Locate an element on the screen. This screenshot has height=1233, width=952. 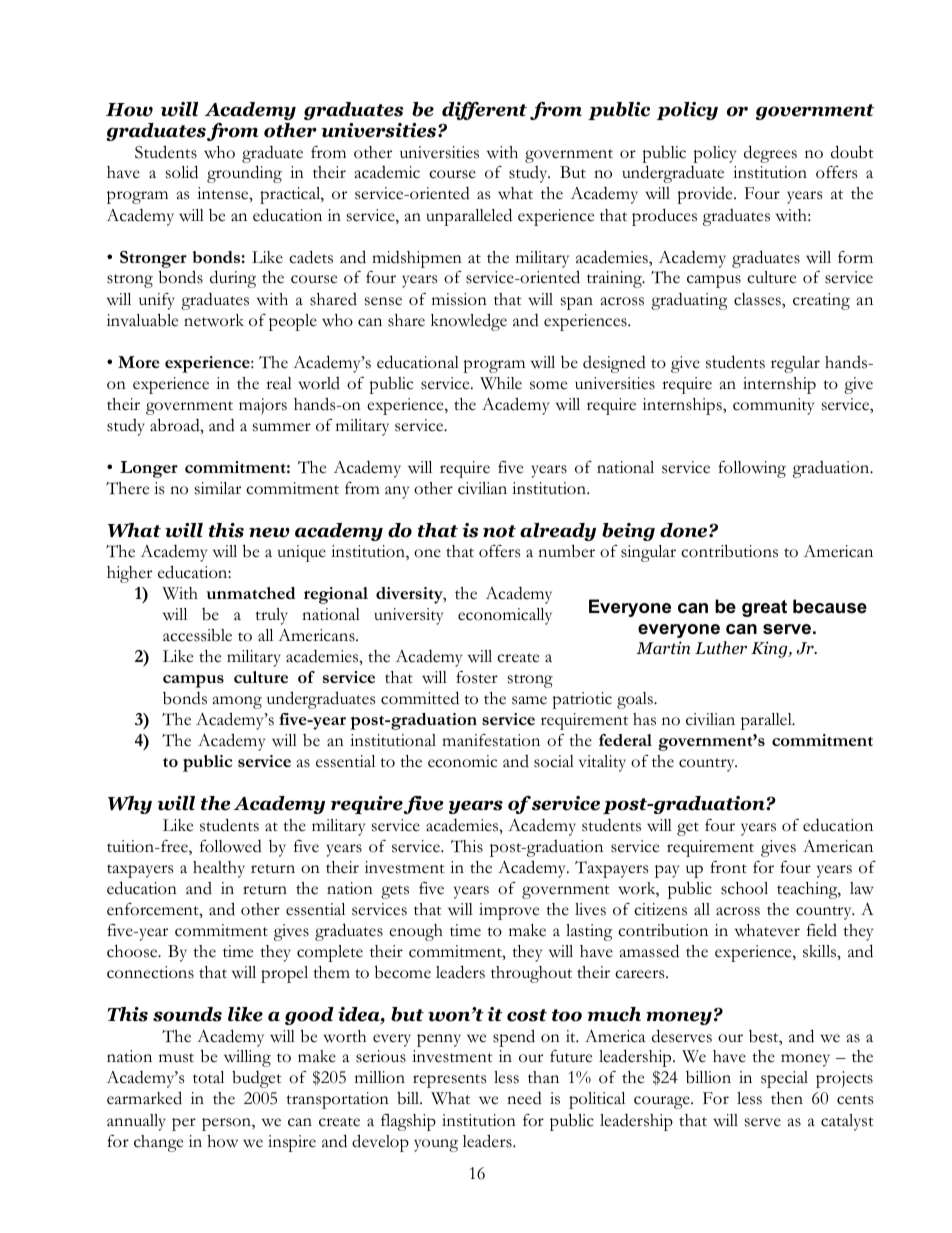
great is located at coordinates (764, 608).
